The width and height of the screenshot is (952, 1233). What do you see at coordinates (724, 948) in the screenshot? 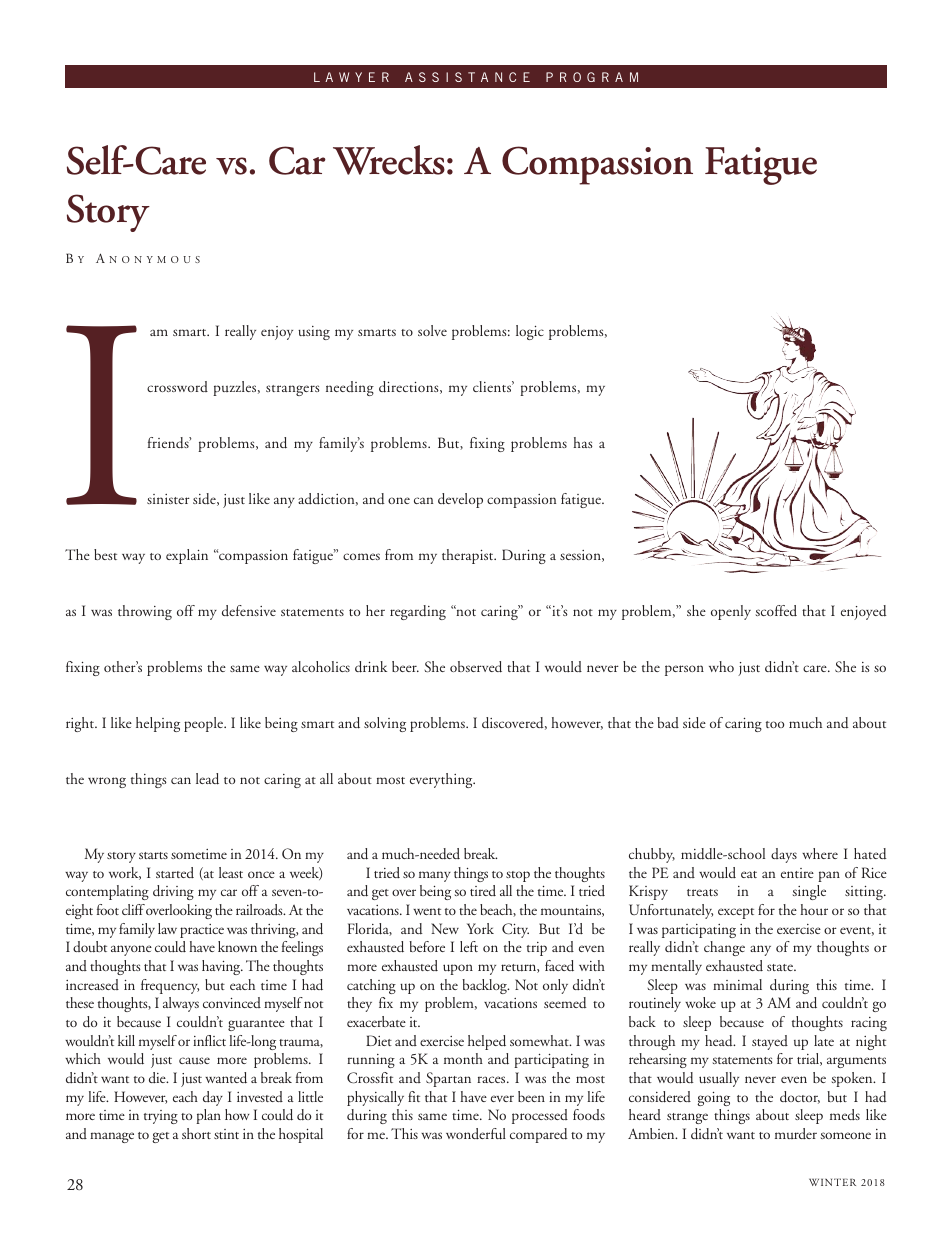
I see `change` at bounding box center [724, 948].
